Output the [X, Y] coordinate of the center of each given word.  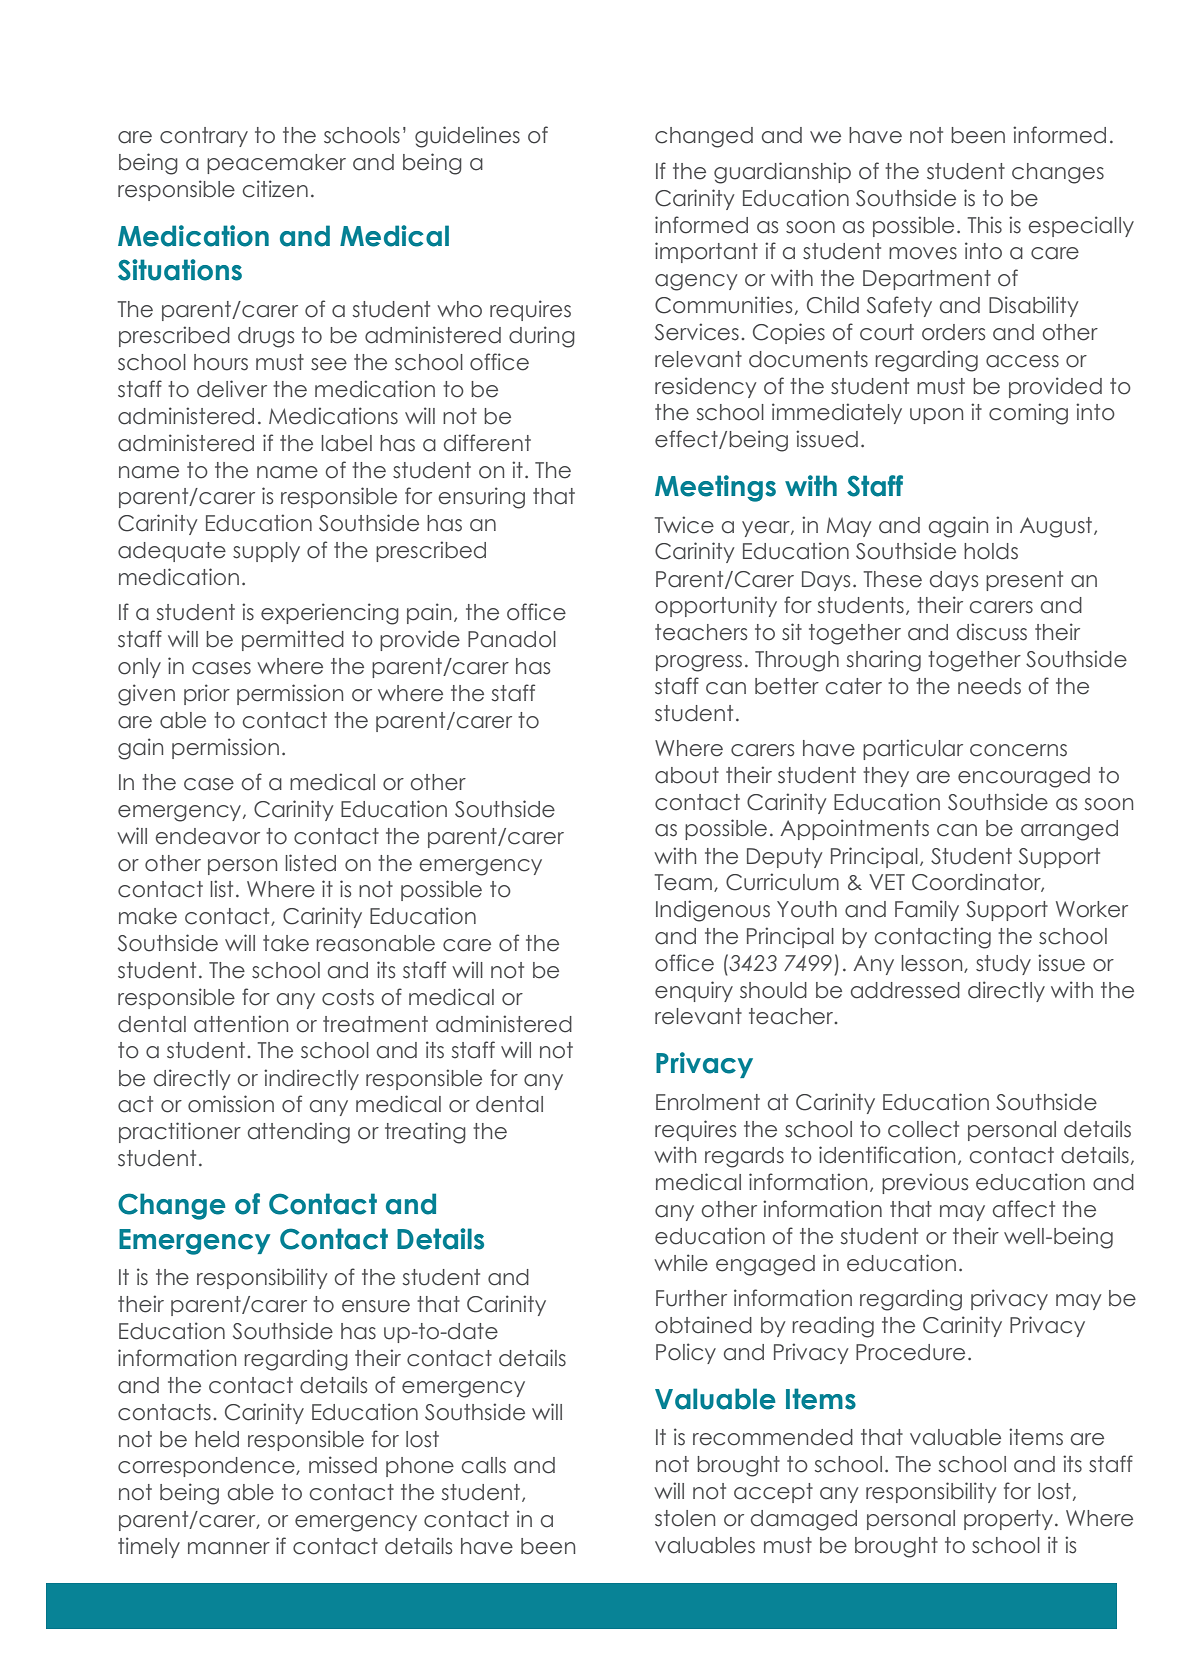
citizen [275, 189]
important [706, 252]
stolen [685, 1518]
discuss [992, 632]
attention [241, 1024]
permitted [293, 640]
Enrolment [708, 1102]
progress [699, 663]
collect [923, 1129]
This [985, 225]
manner [229, 1548]
